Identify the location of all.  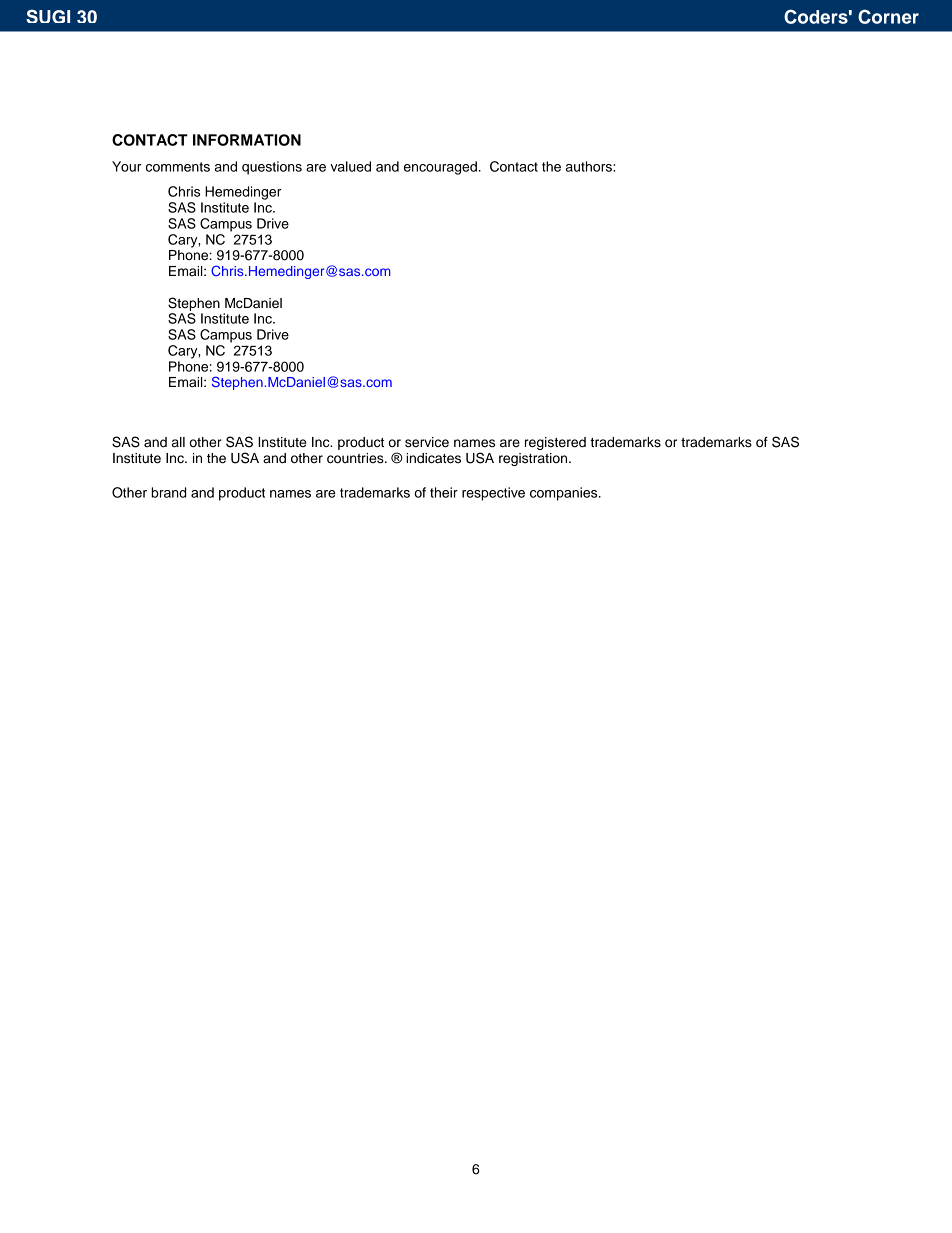
(178, 442).
